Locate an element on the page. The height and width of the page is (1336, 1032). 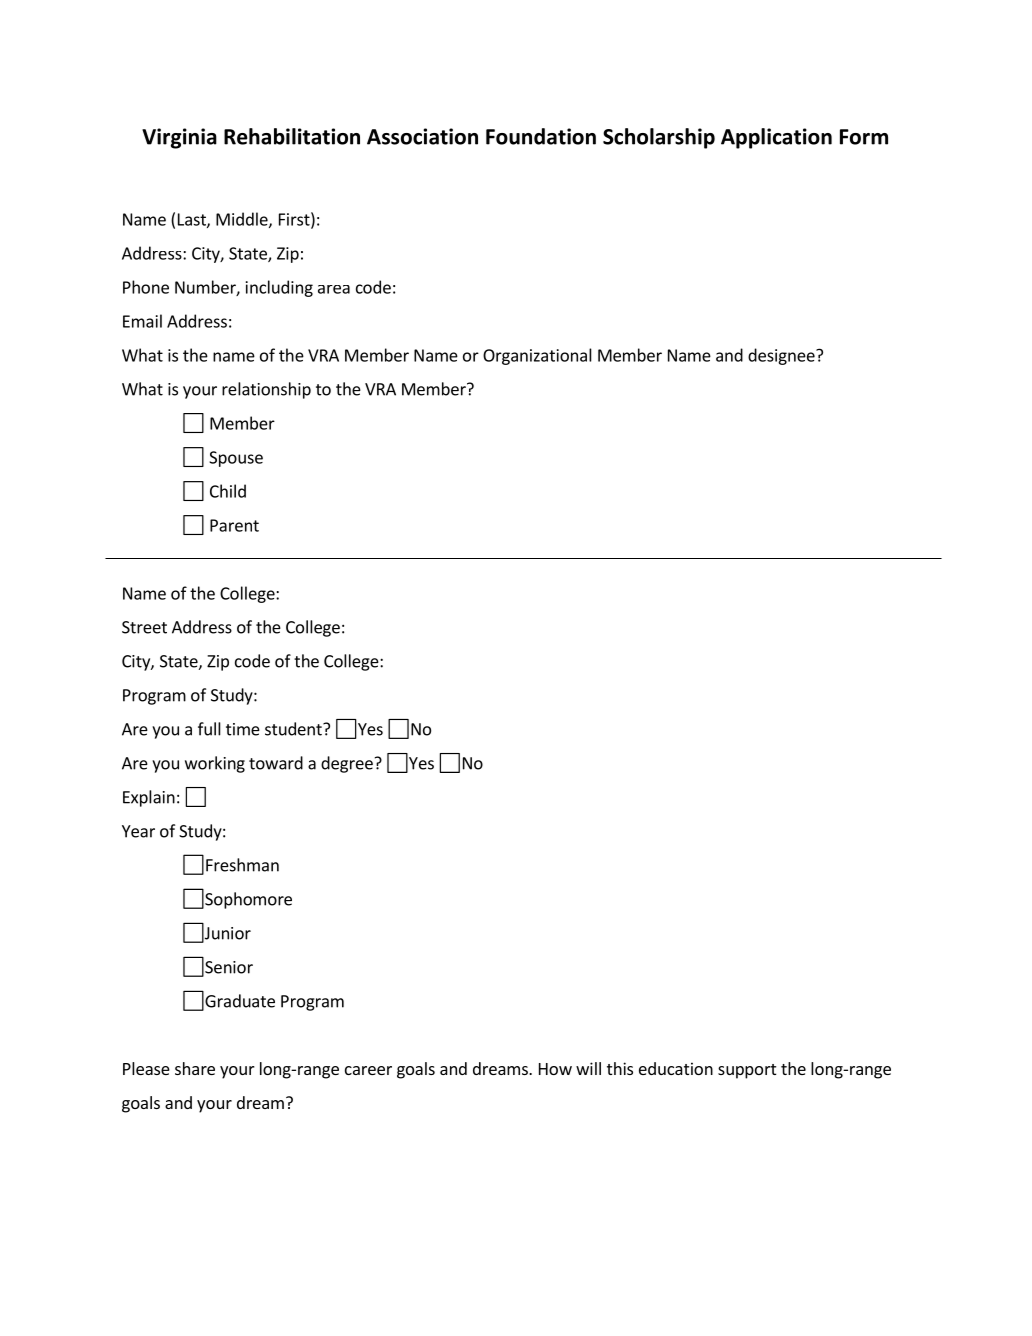
Virginia is located at coordinates (179, 138).
